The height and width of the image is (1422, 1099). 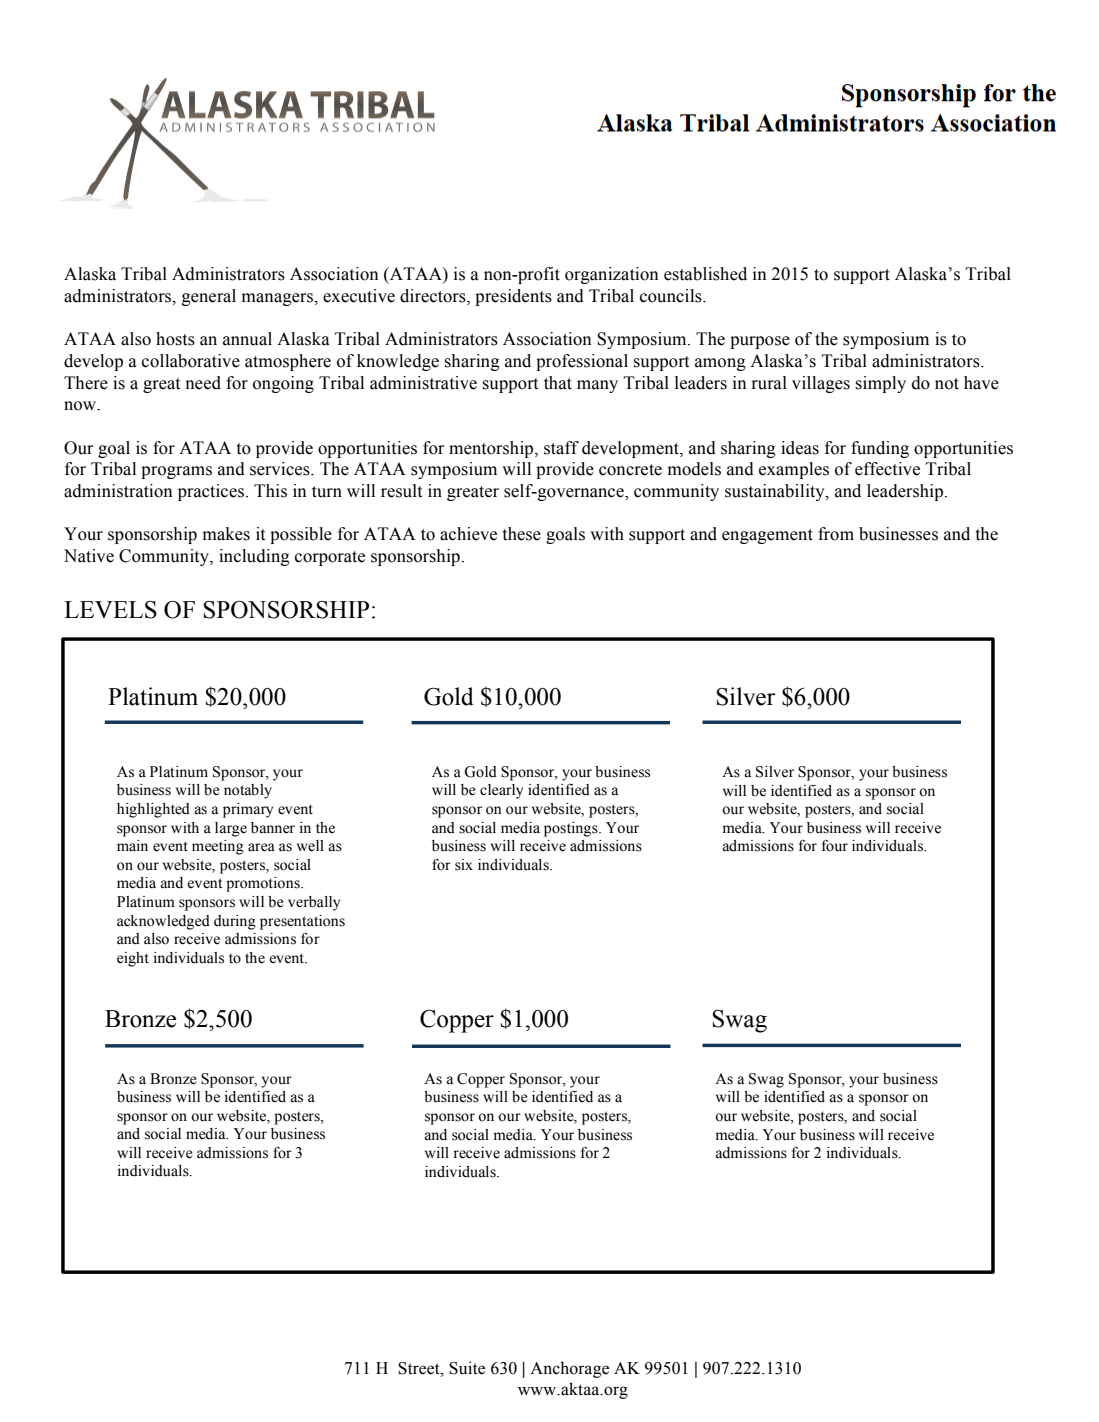 What do you see at coordinates (133, 959) in the image?
I see `eight` at bounding box center [133, 959].
